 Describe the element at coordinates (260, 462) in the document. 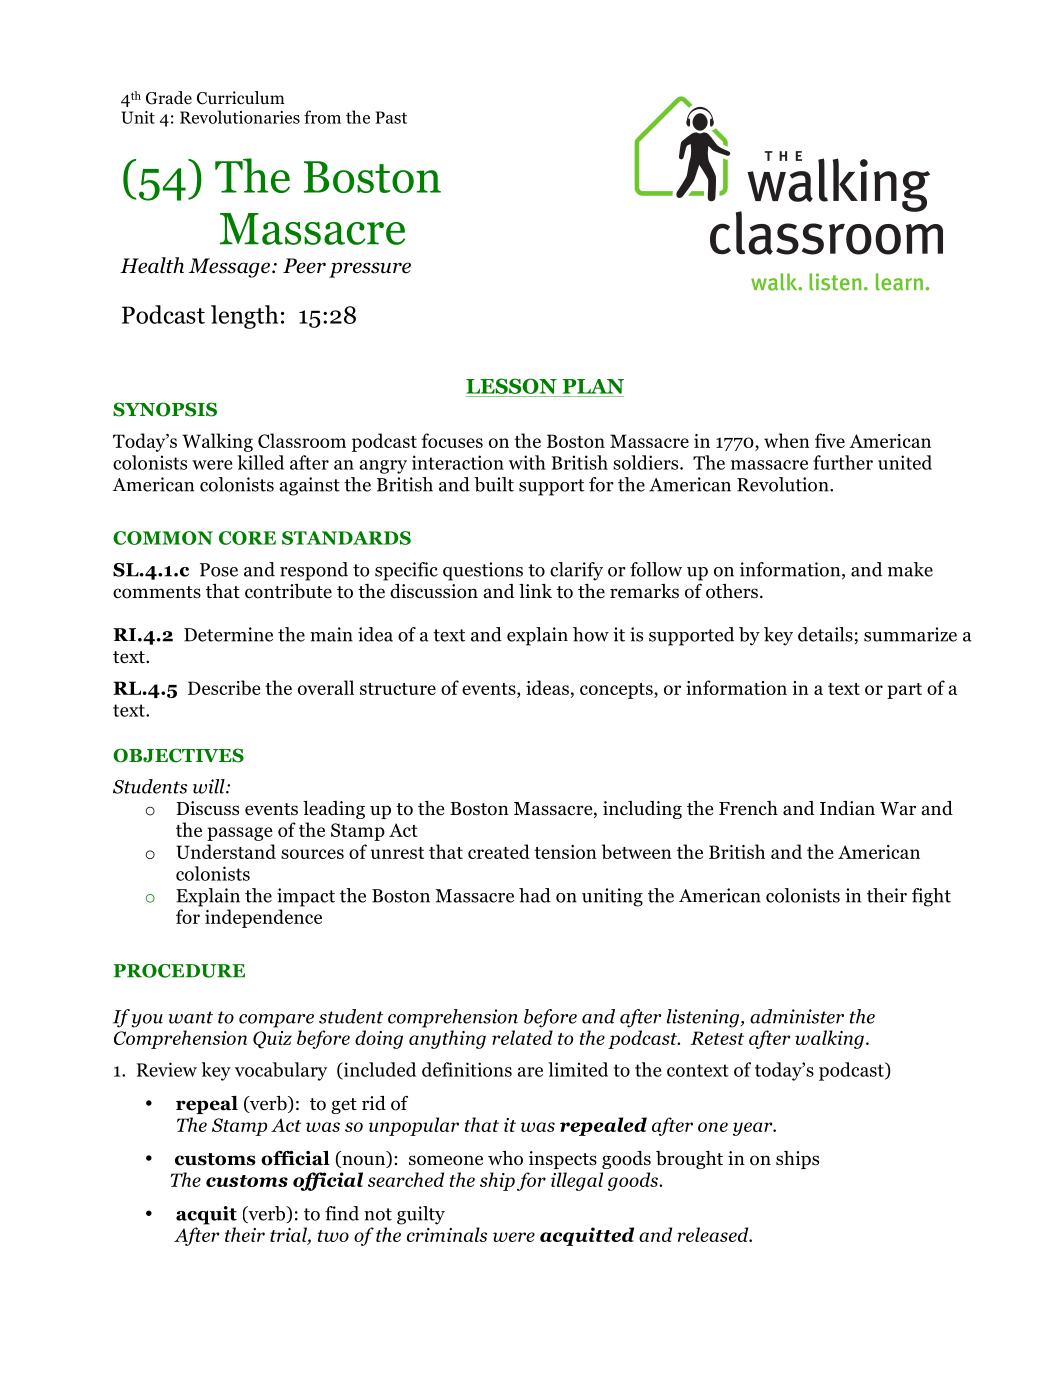

I see `killed` at that location.
